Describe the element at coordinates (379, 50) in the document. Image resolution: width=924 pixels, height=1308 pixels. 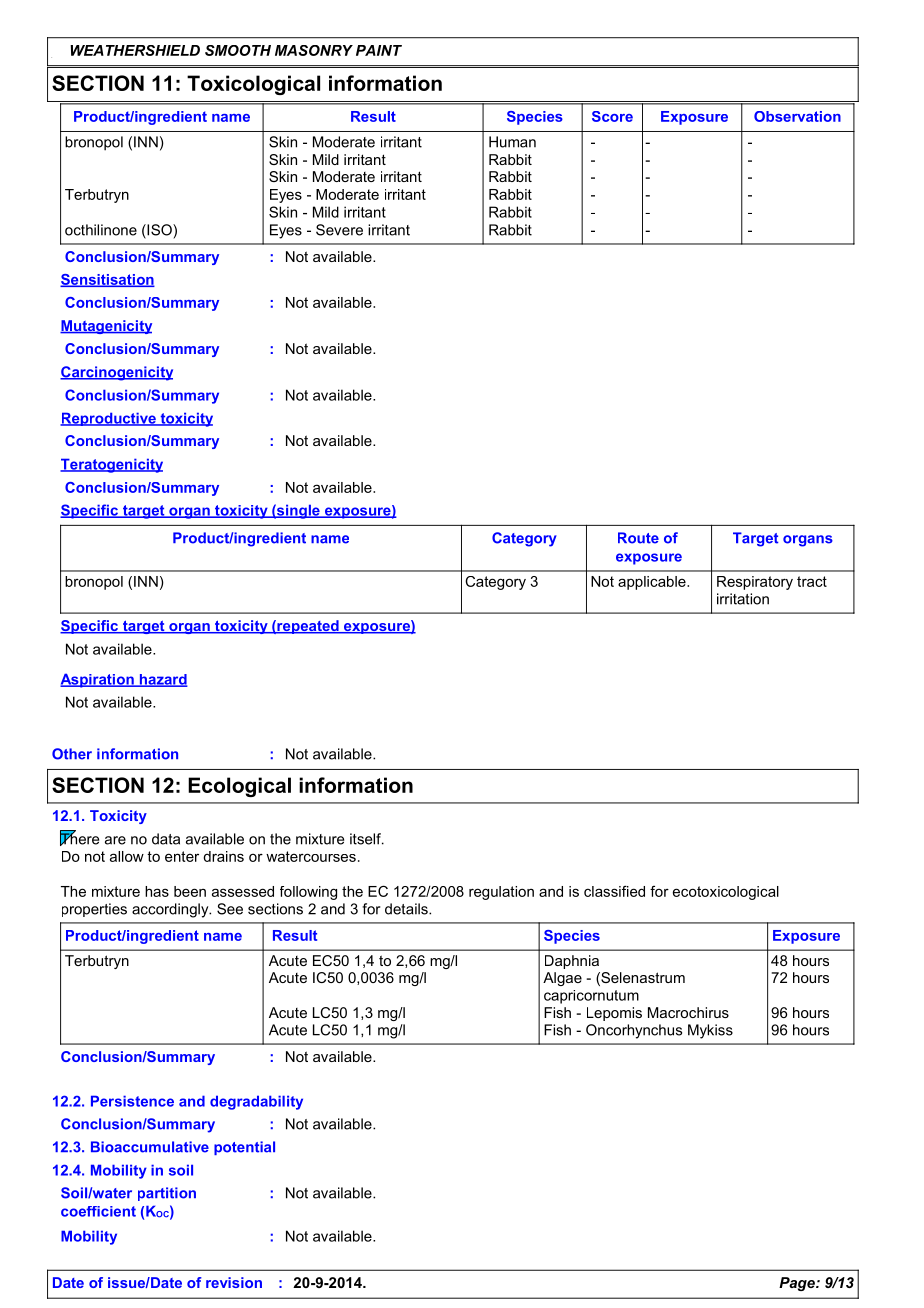
I see `PAINT` at that location.
